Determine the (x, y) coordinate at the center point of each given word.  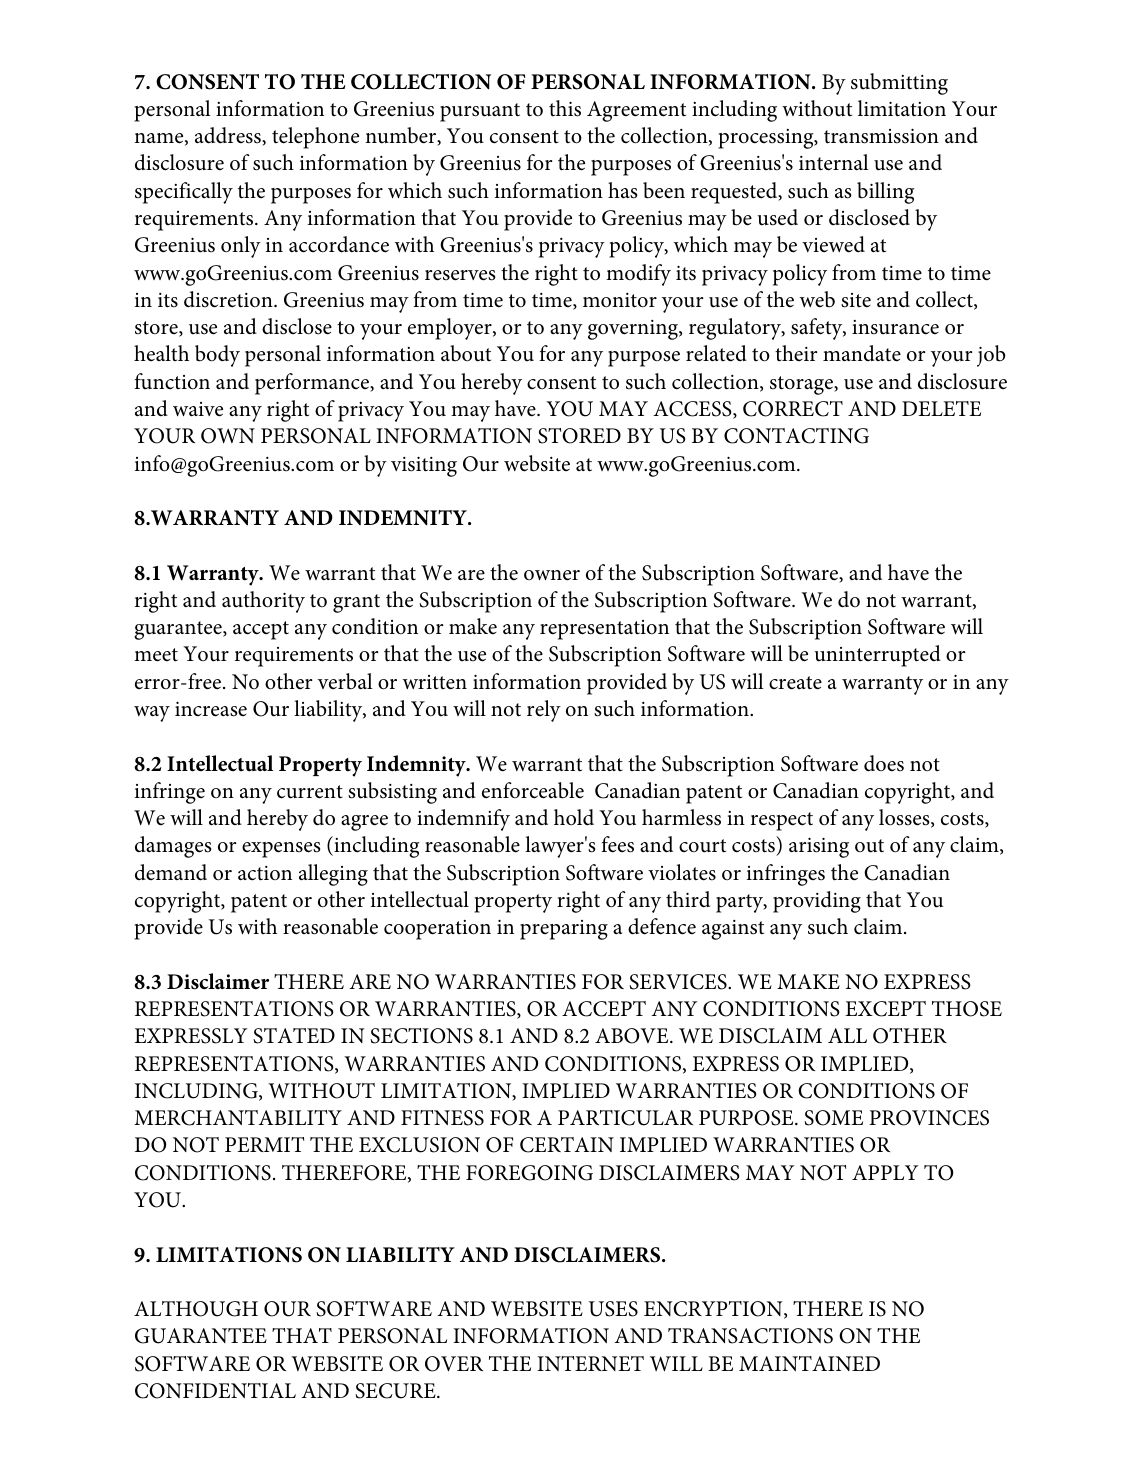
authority (263, 602)
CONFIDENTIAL (215, 1391)
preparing (564, 930)
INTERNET (590, 1363)
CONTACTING (796, 436)
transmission (881, 136)
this (565, 108)
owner (552, 575)
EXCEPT (885, 1009)
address (229, 136)
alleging (333, 875)
